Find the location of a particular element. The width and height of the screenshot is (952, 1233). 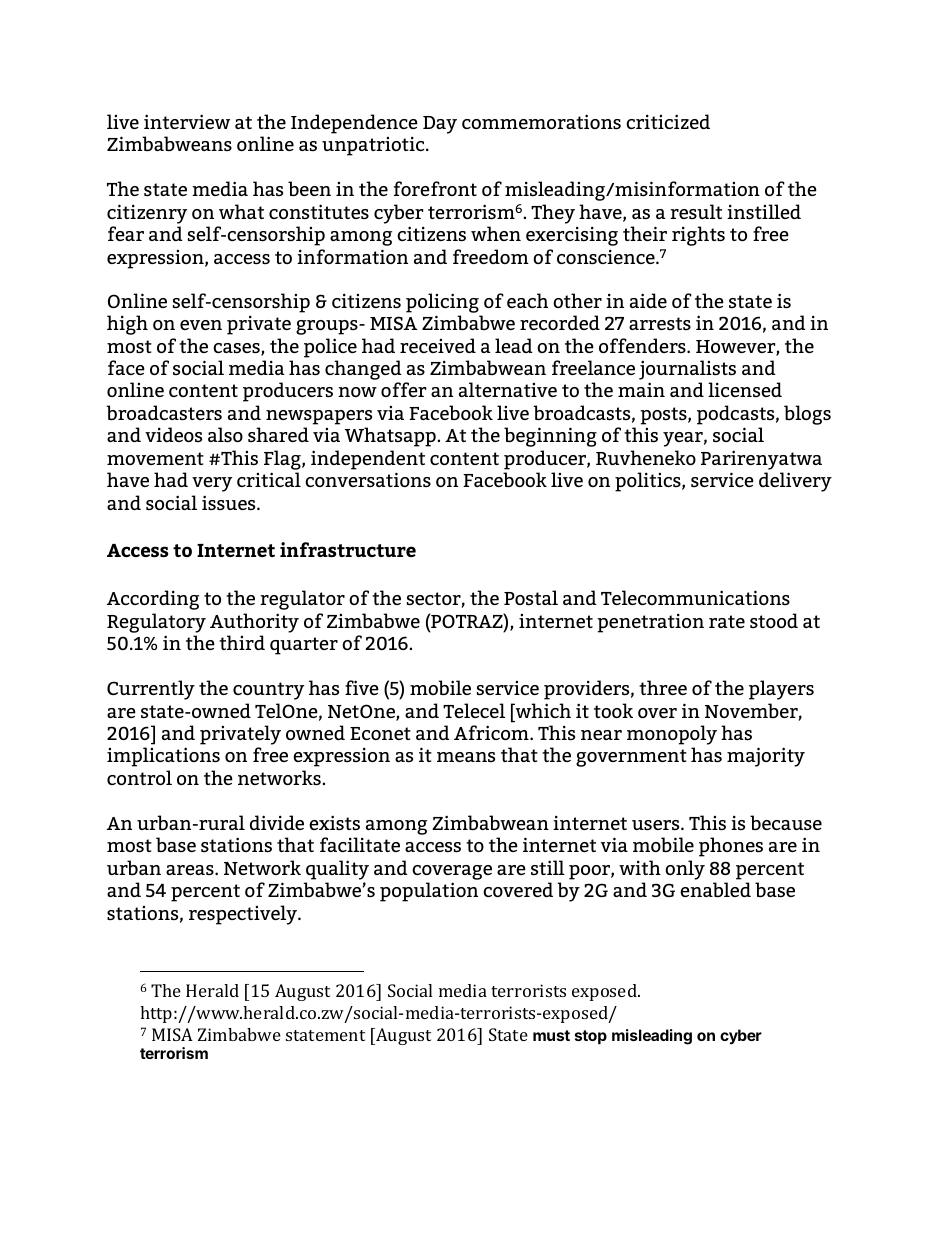

interview is located at coordinates (187, 121).
